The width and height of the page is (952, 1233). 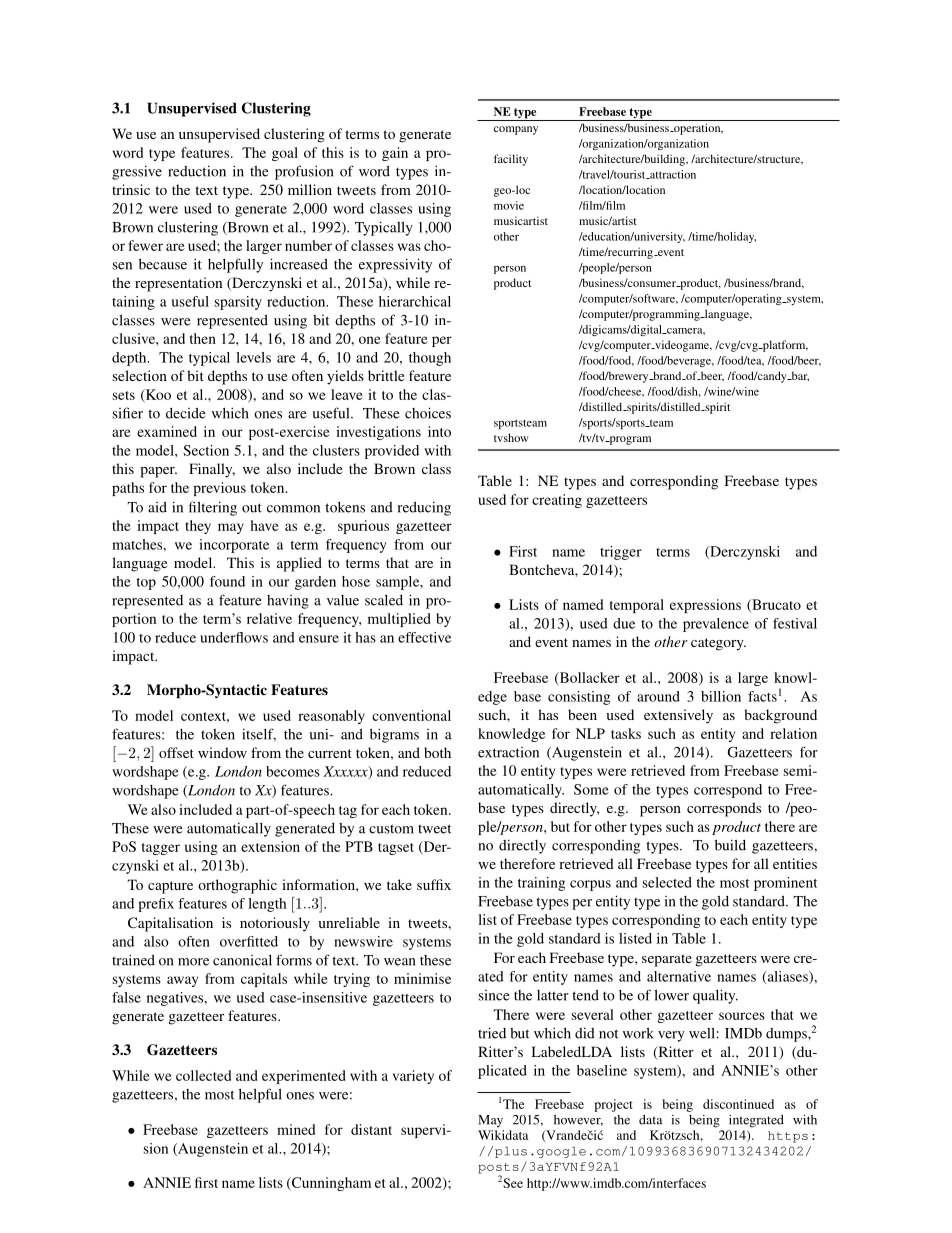 I want to click on facility, so click(x=511, y=160).
